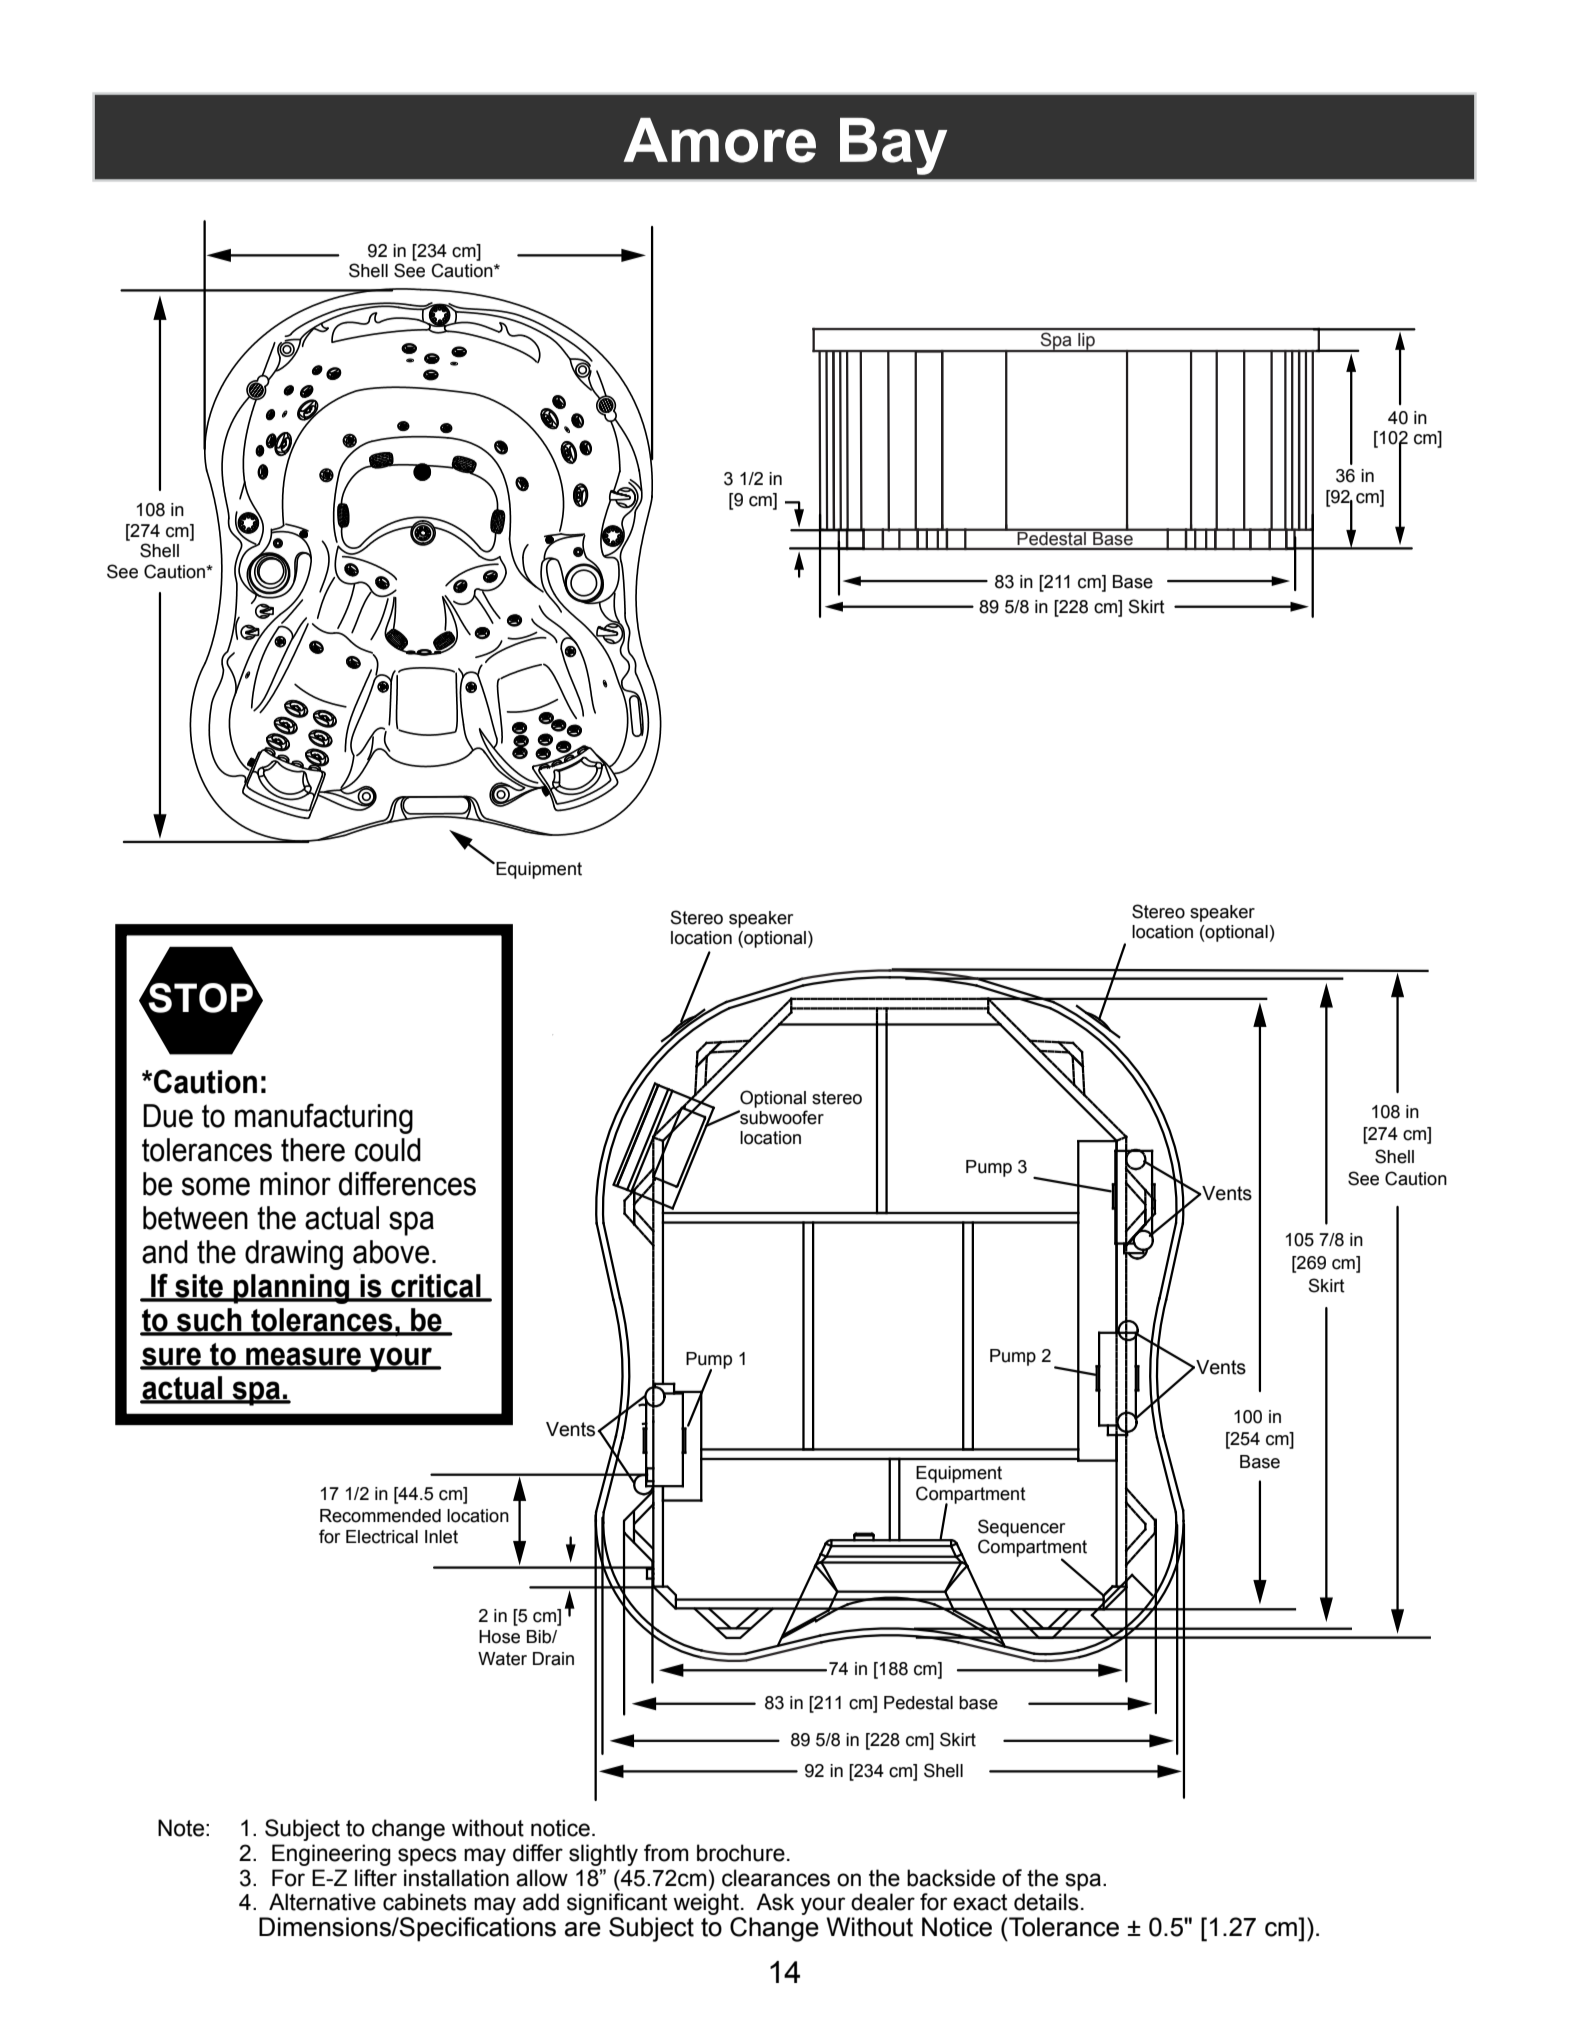  What do you see at coordinates (380, 1516) in the page?
I see `Recommended` at bounding box center [380, 1516].
